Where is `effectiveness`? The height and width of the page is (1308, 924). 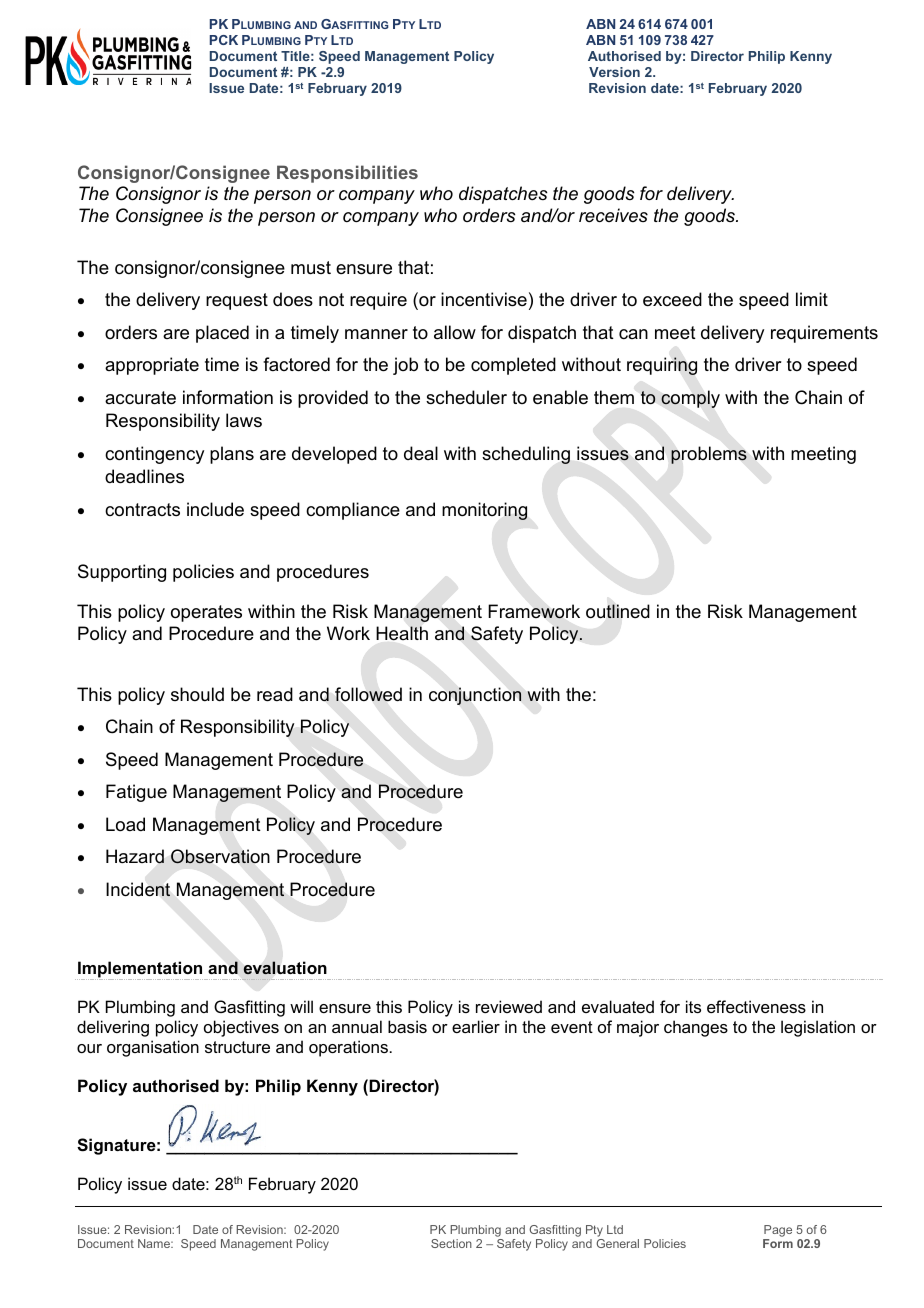 effectiveness is located at coordinates (756, 1006).
